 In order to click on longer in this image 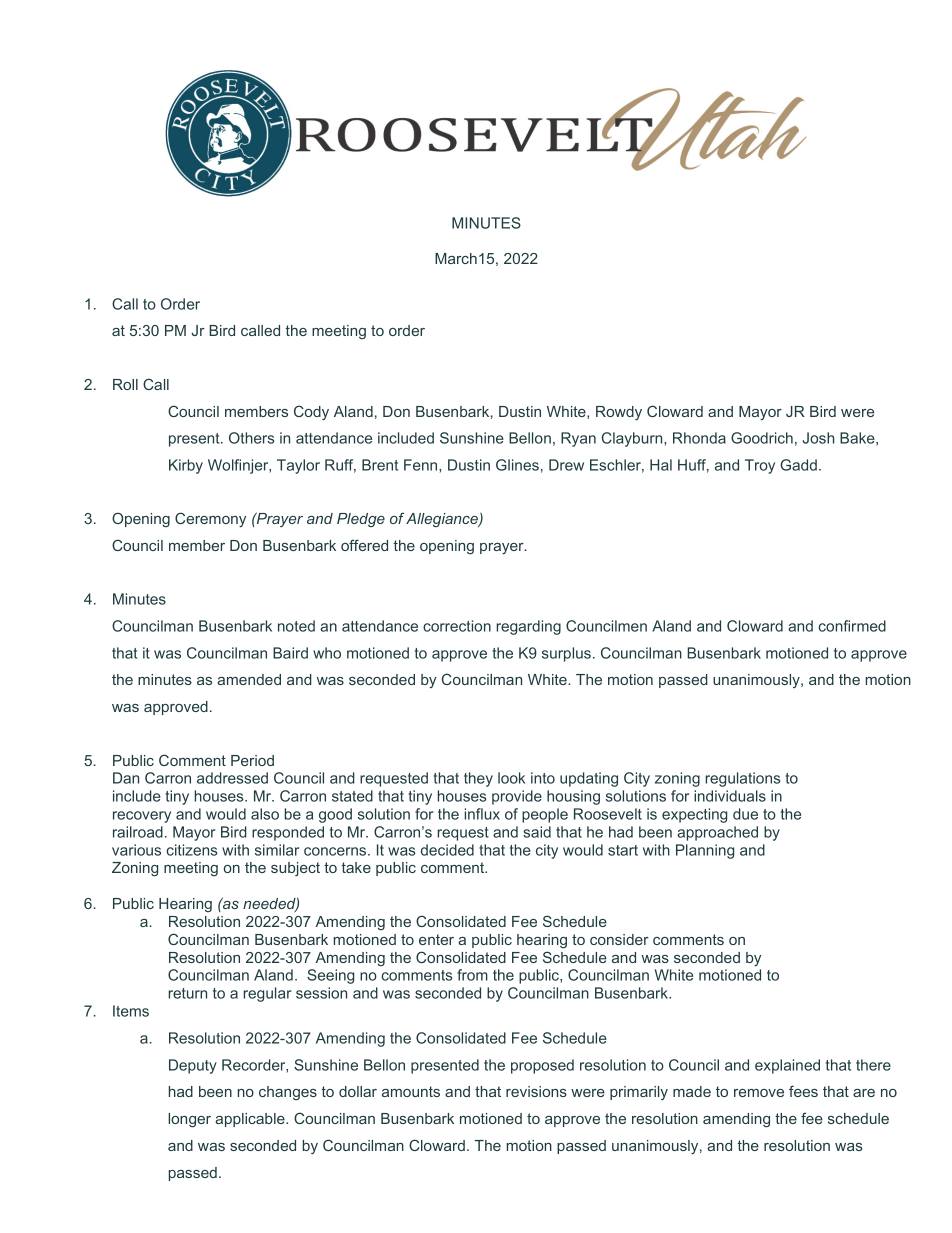, I will do `click(189, 1120)`.
